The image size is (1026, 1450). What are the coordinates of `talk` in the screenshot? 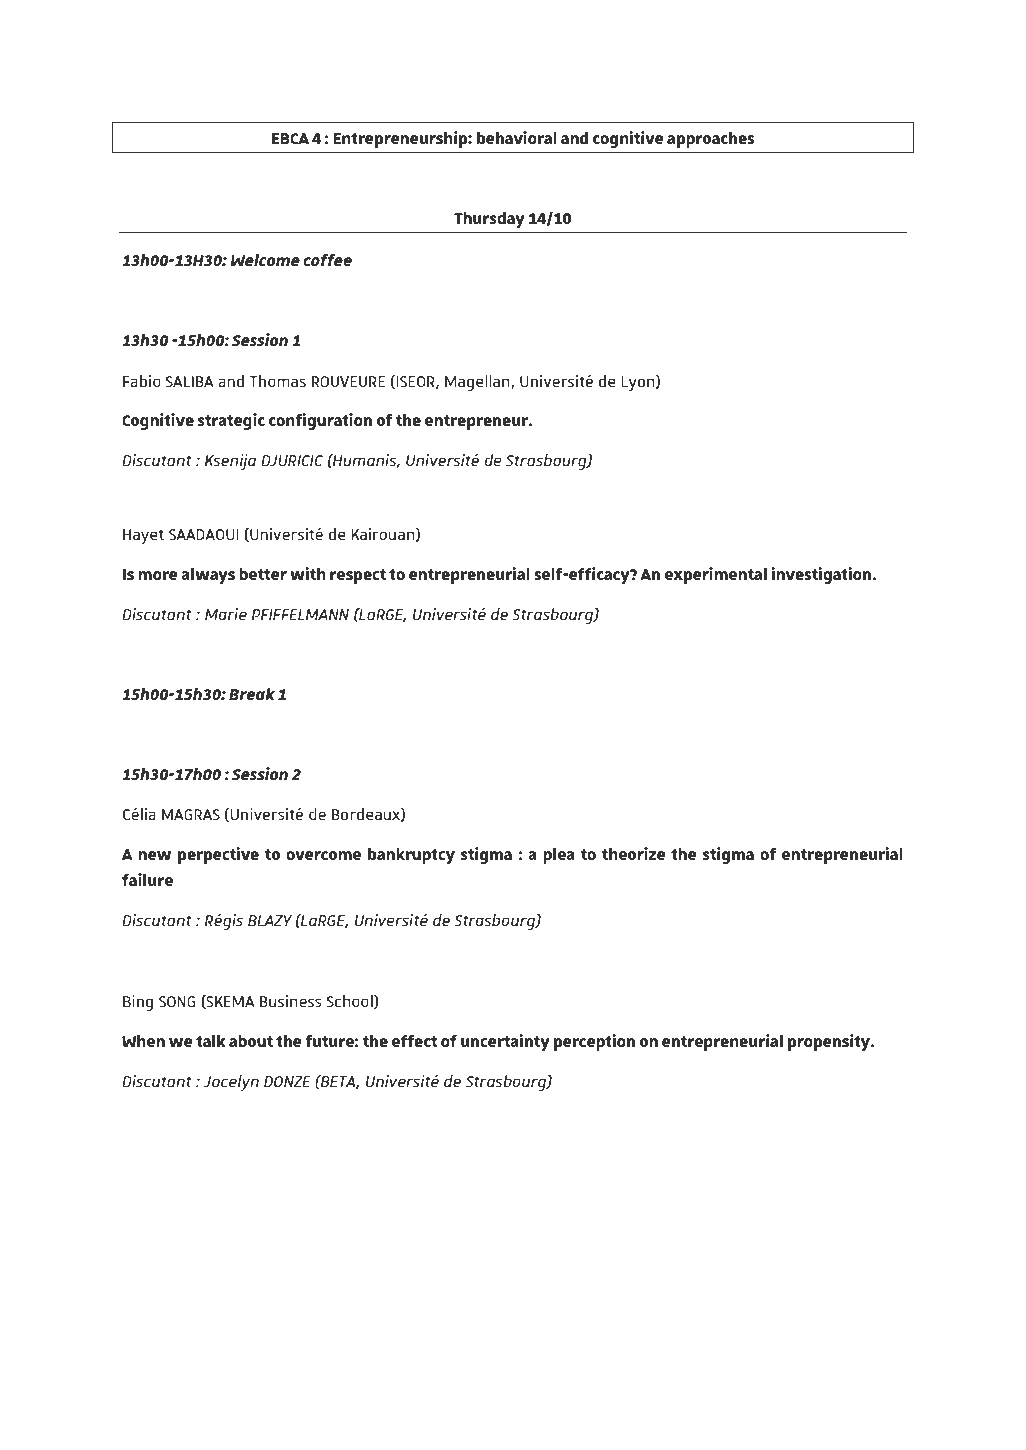 It's located at (211, 1040).
